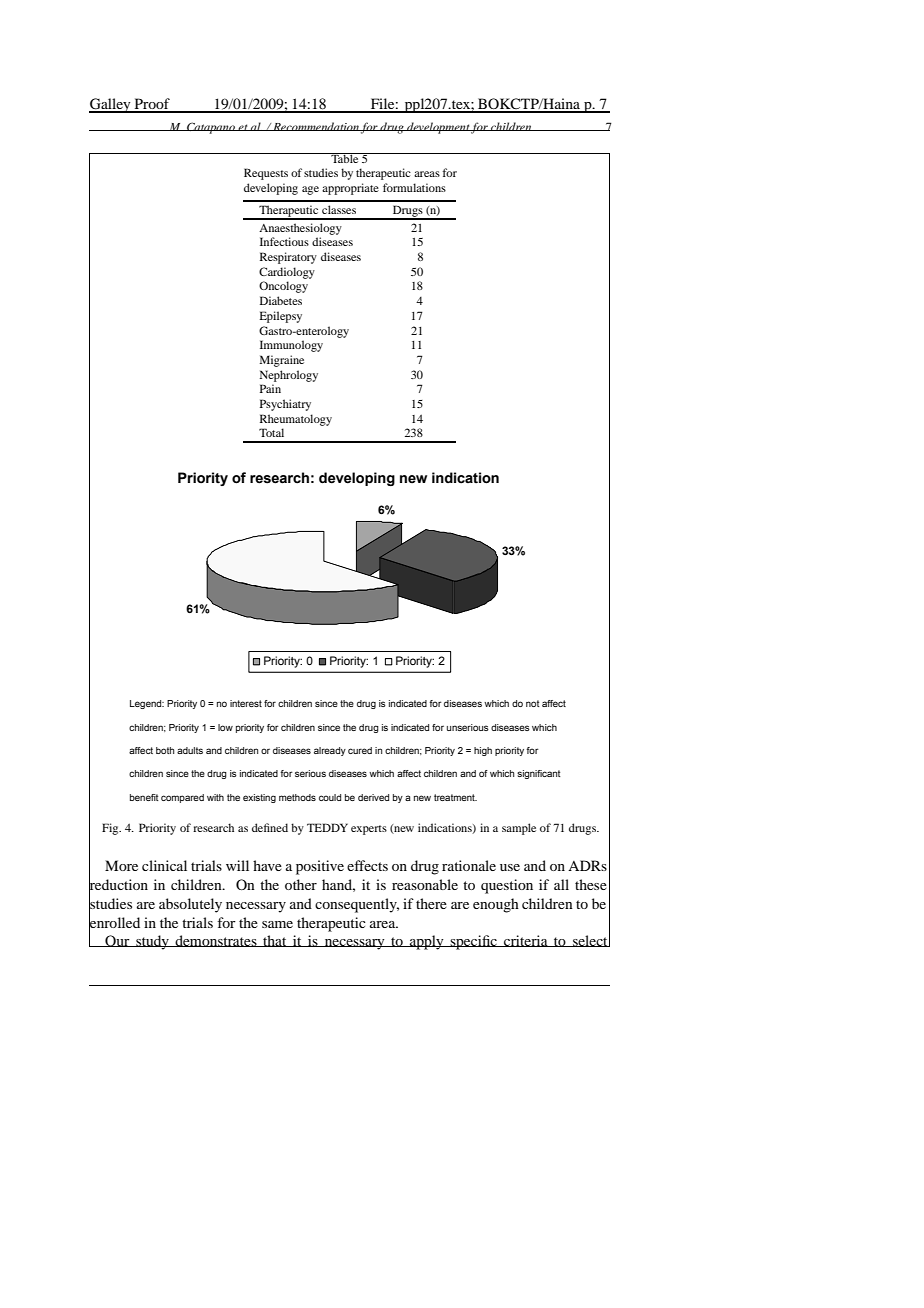  I want to click on Total, so click(271, 432).
